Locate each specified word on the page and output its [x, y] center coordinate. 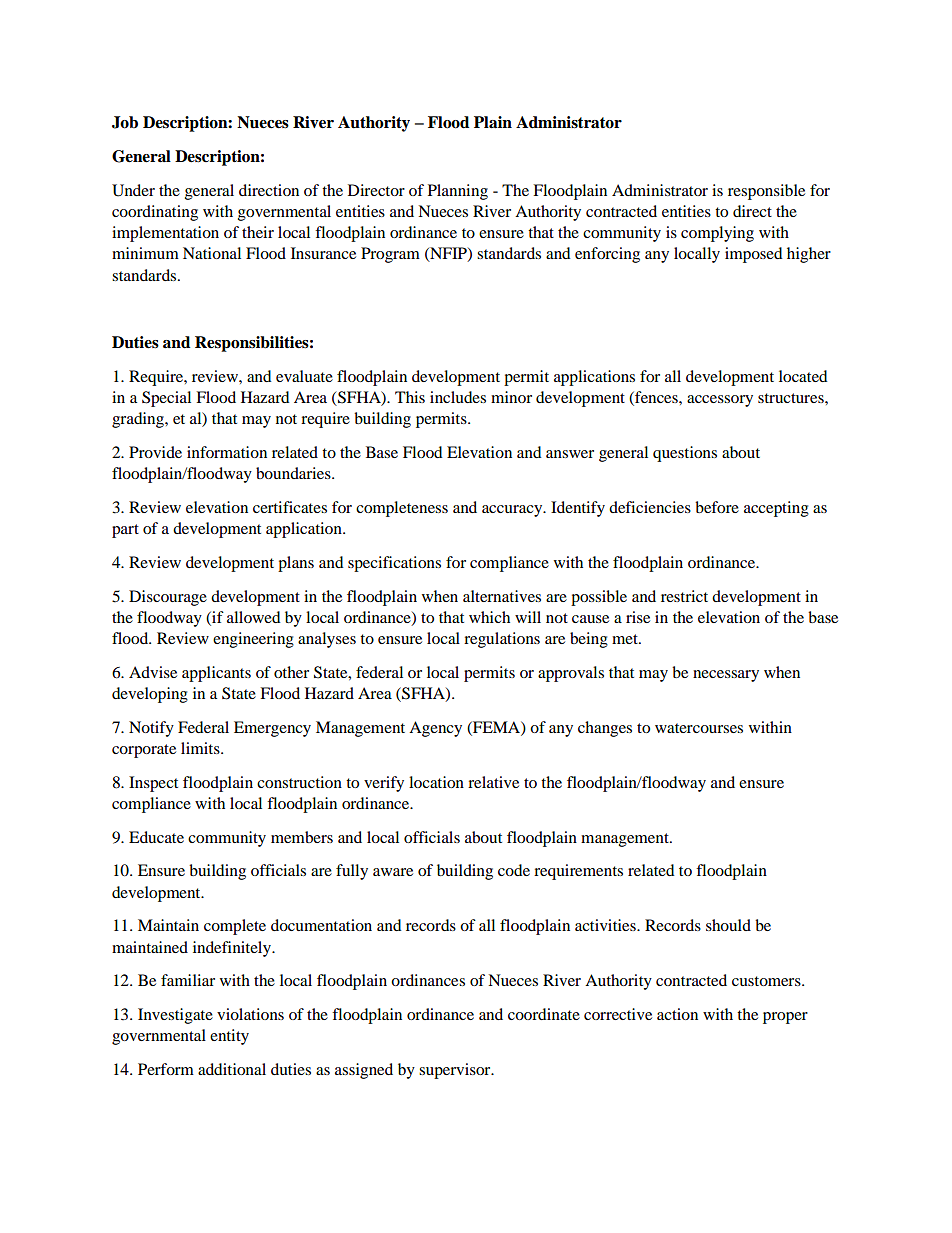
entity [229, 1037]
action [677, 1014]
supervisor [456, 1071]
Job [125, 122]
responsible [766, 192]
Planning [458, 192]
